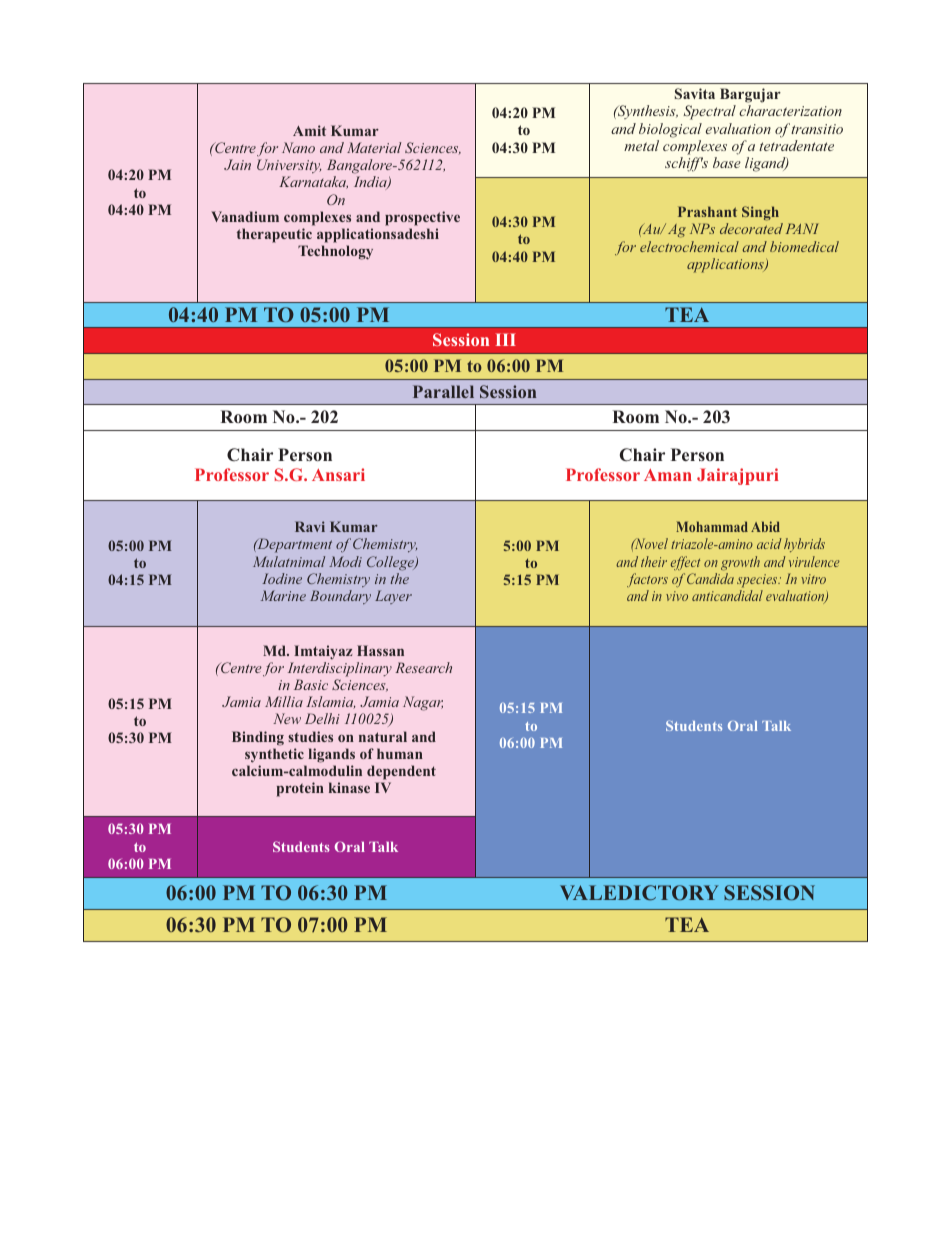 Image resolution: width=952 pixels, height=1233 pixels. Describe the element at coordinates (668, 475) in the screenshot. I see `Aman` at that location.
